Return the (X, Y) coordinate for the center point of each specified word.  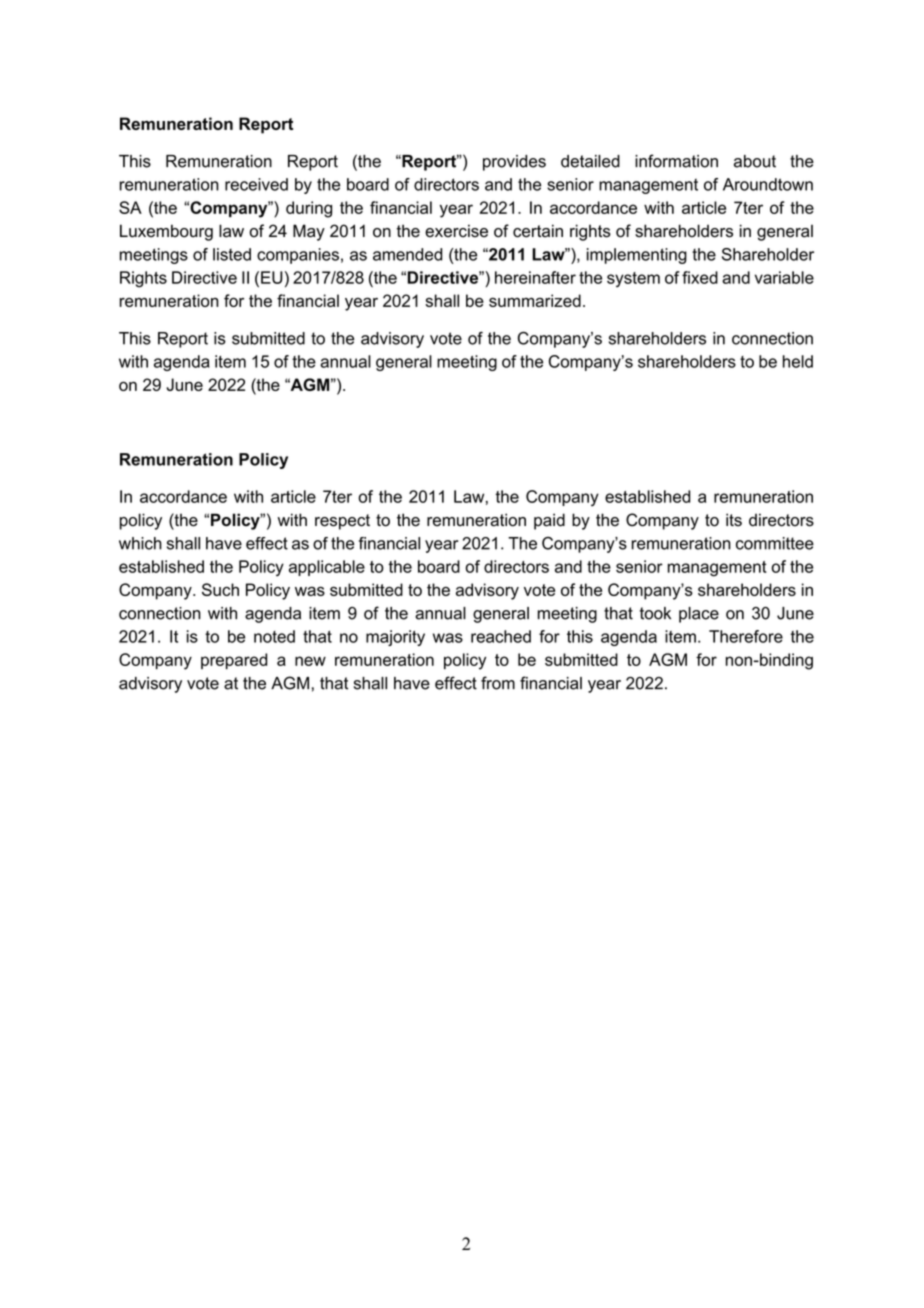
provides (514, 163)
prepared (234, 661)
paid (549, 521)
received (256, 184)
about (755, 161)
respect (342, 522)
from (498, 683)
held (798, 361)
